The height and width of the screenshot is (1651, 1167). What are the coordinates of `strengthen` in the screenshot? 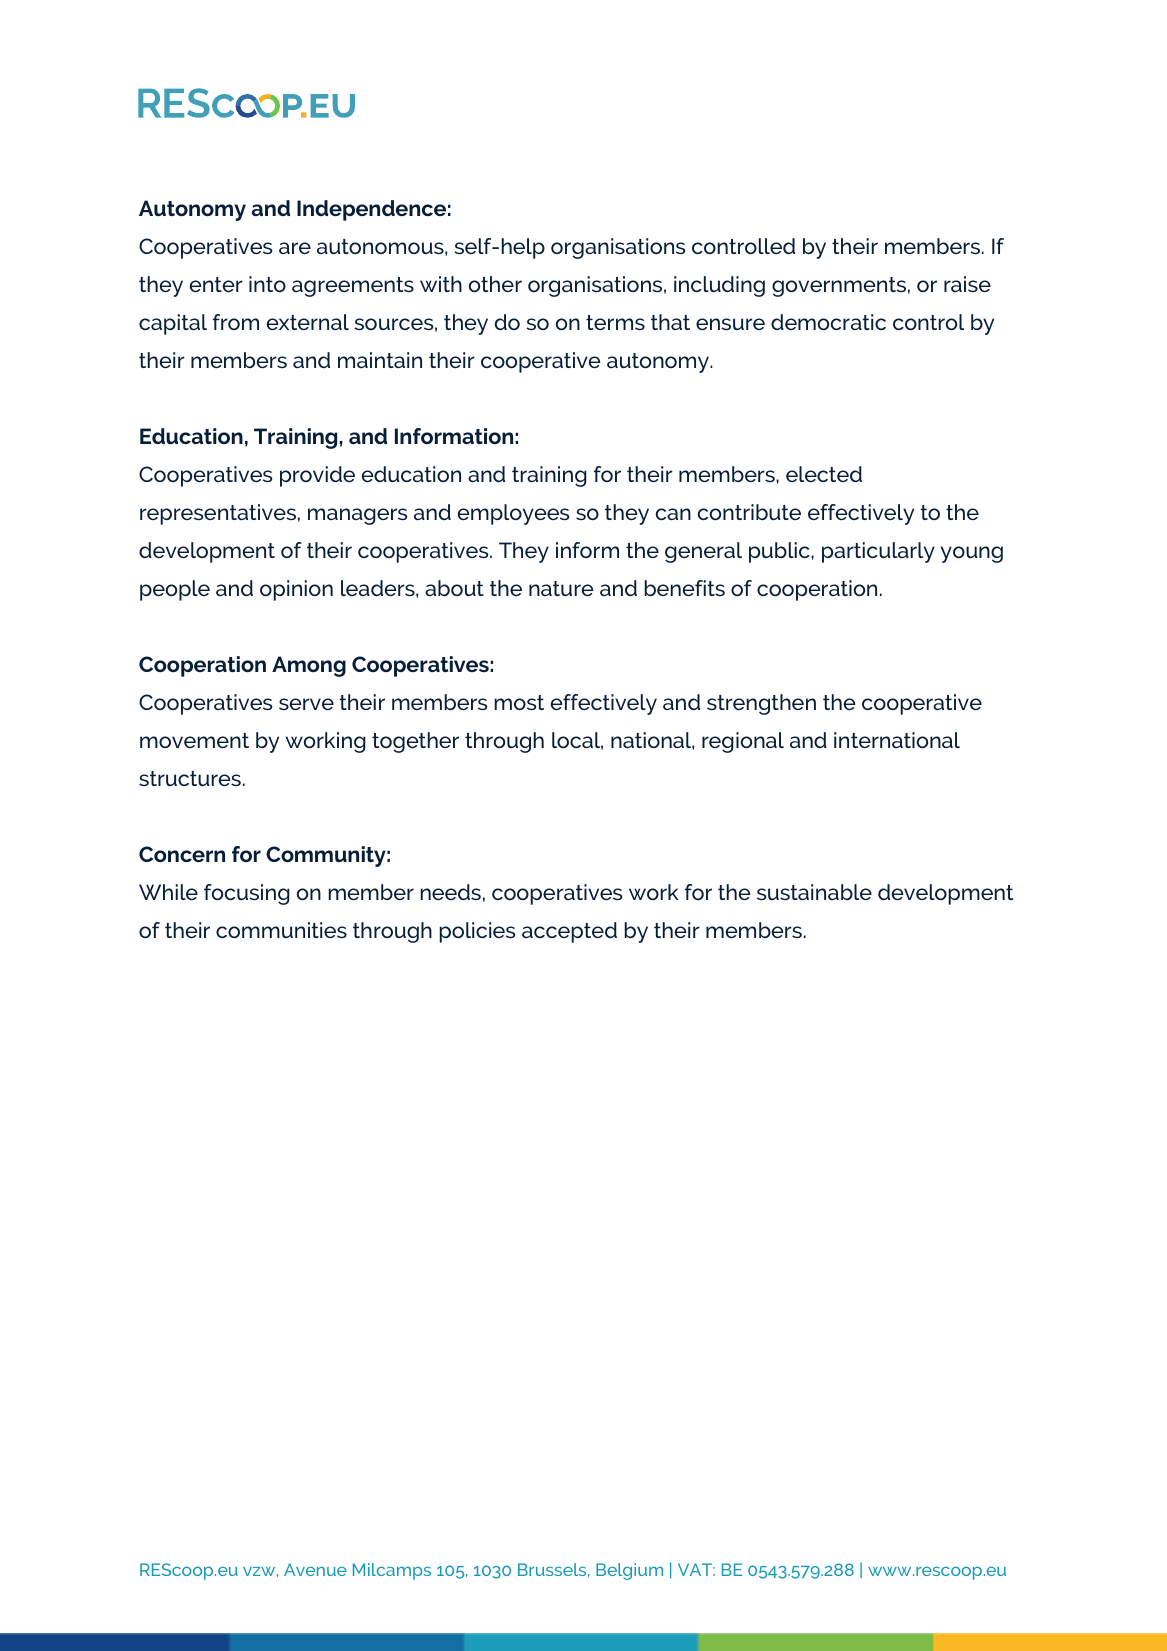 It's located at (761, 704).
